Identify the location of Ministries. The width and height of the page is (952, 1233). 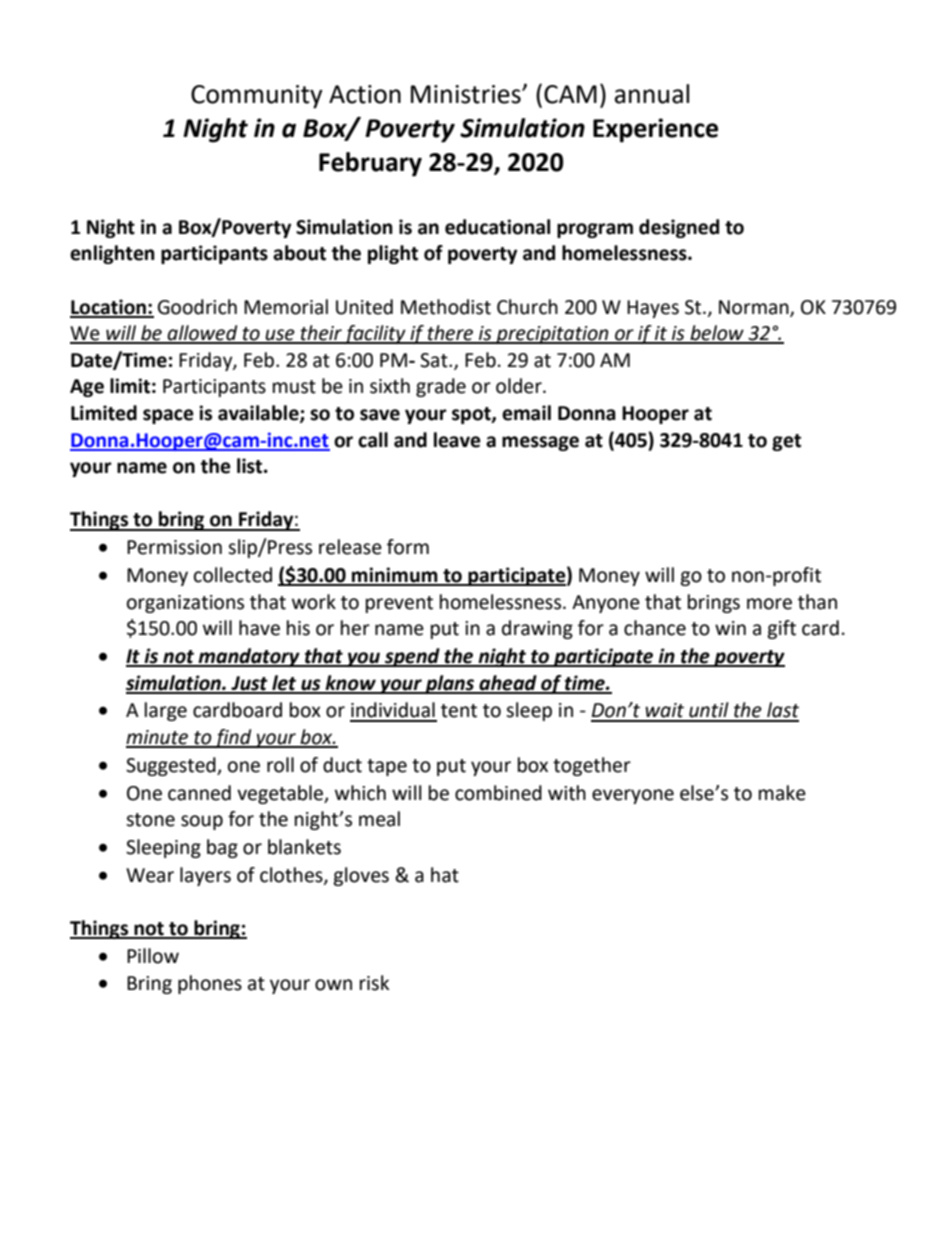
(467, 94).
